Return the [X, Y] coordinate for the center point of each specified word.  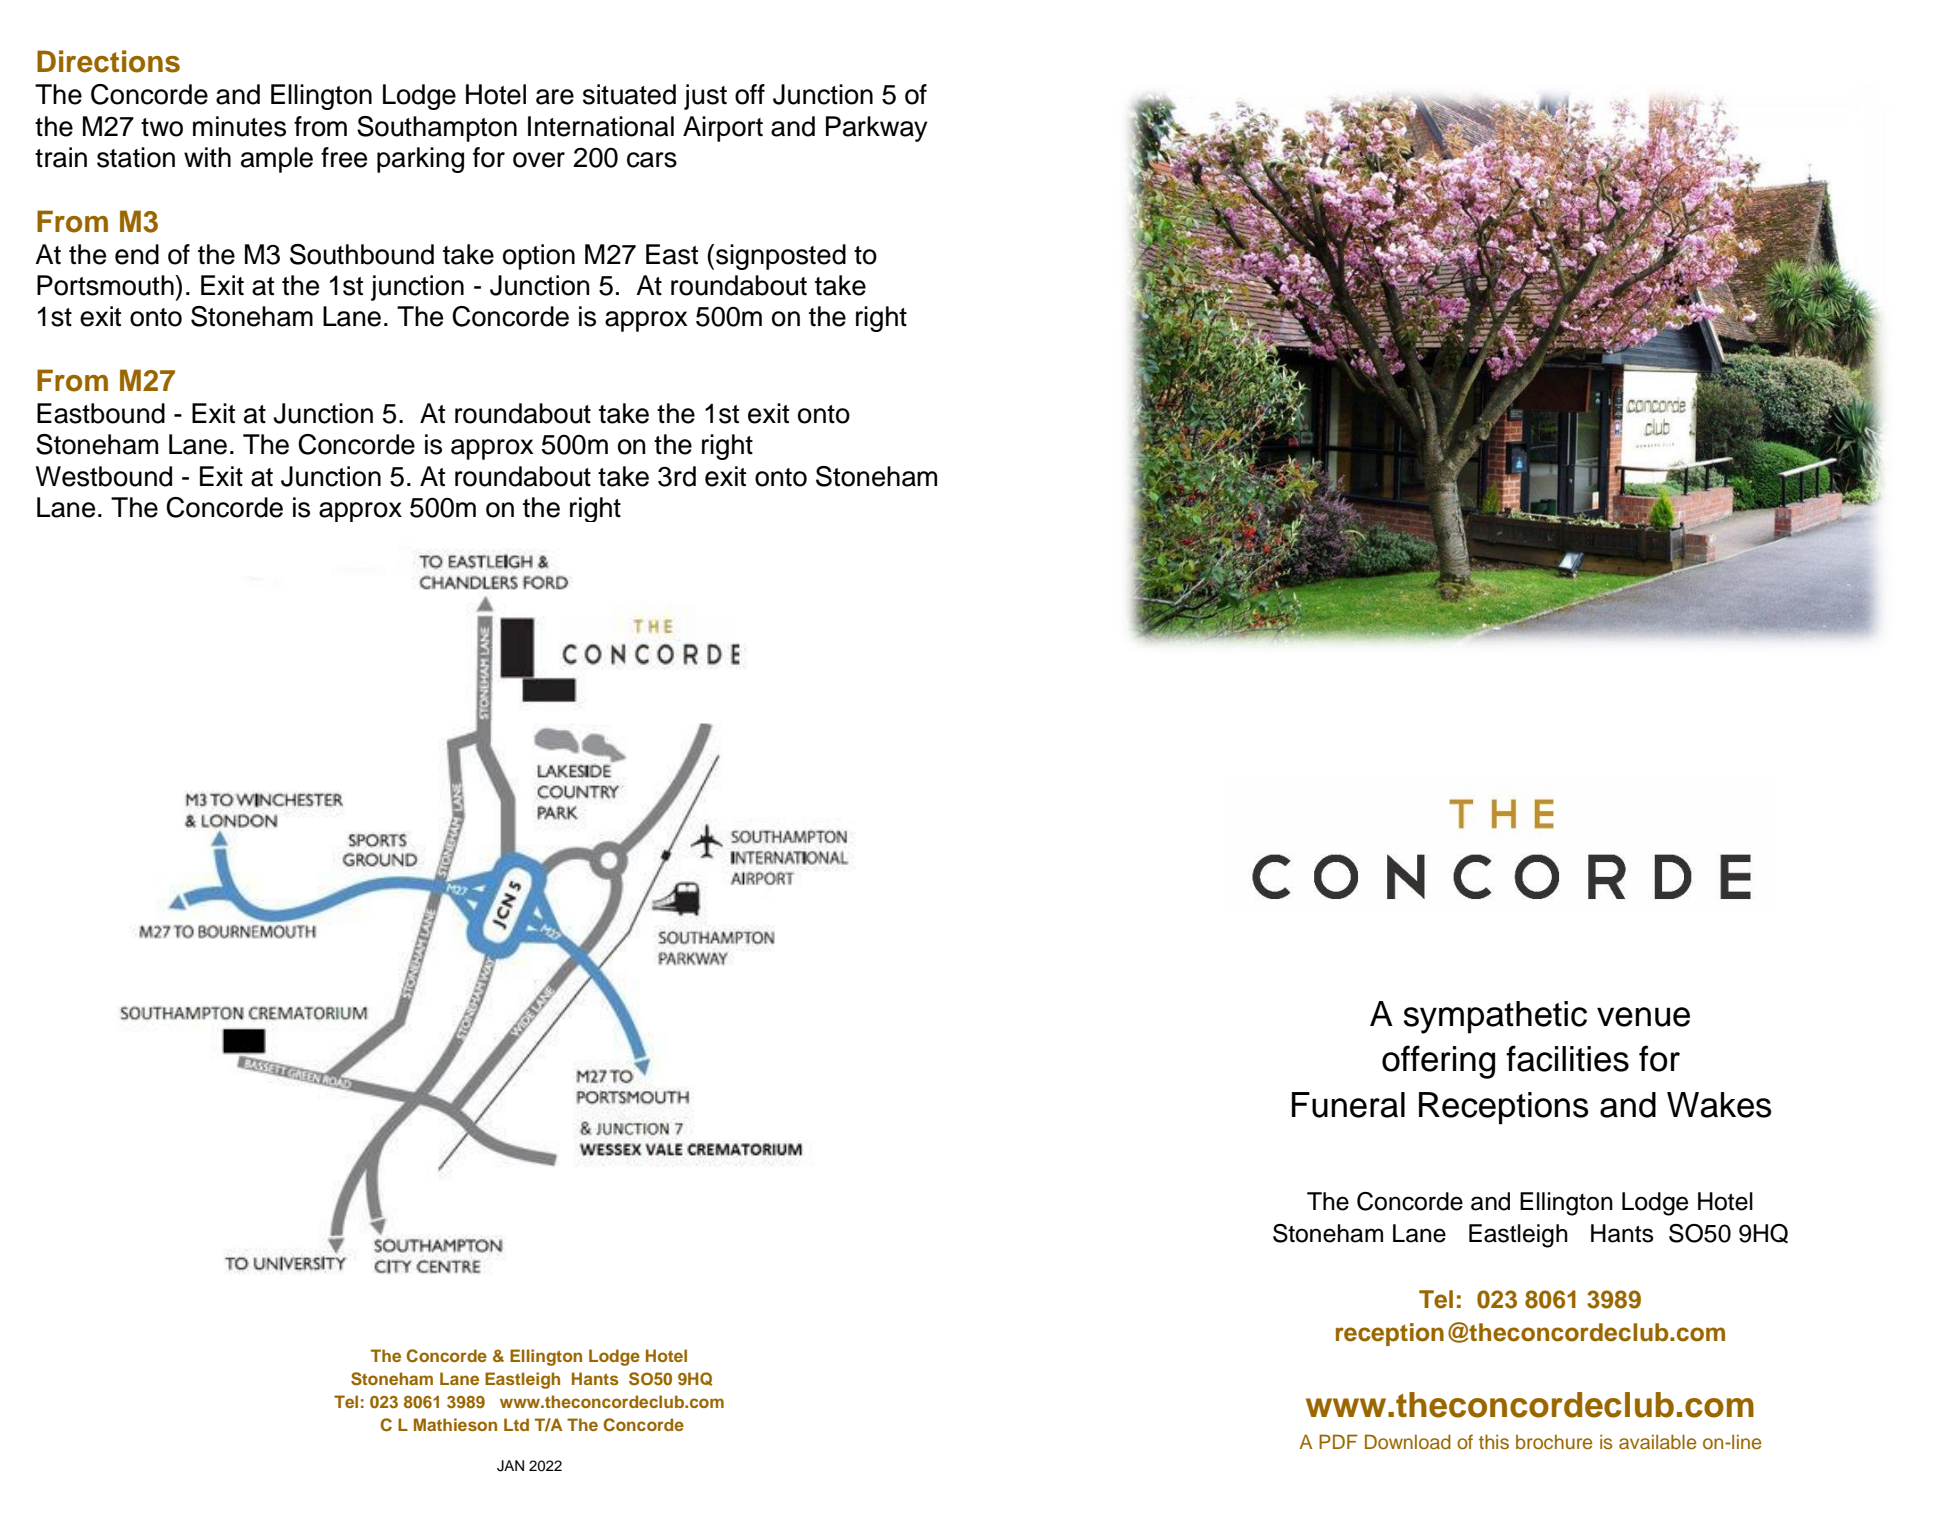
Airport [723, 129]
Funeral [1348, 1105]
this [1494, 1442]
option [539, 257]
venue [1643, 1017]
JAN [510, 1466]
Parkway [876, 129]
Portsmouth [106, 285]
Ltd [516, 1424]
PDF [1338, 1441]
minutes [239, 126]
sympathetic [1495, 1017]
